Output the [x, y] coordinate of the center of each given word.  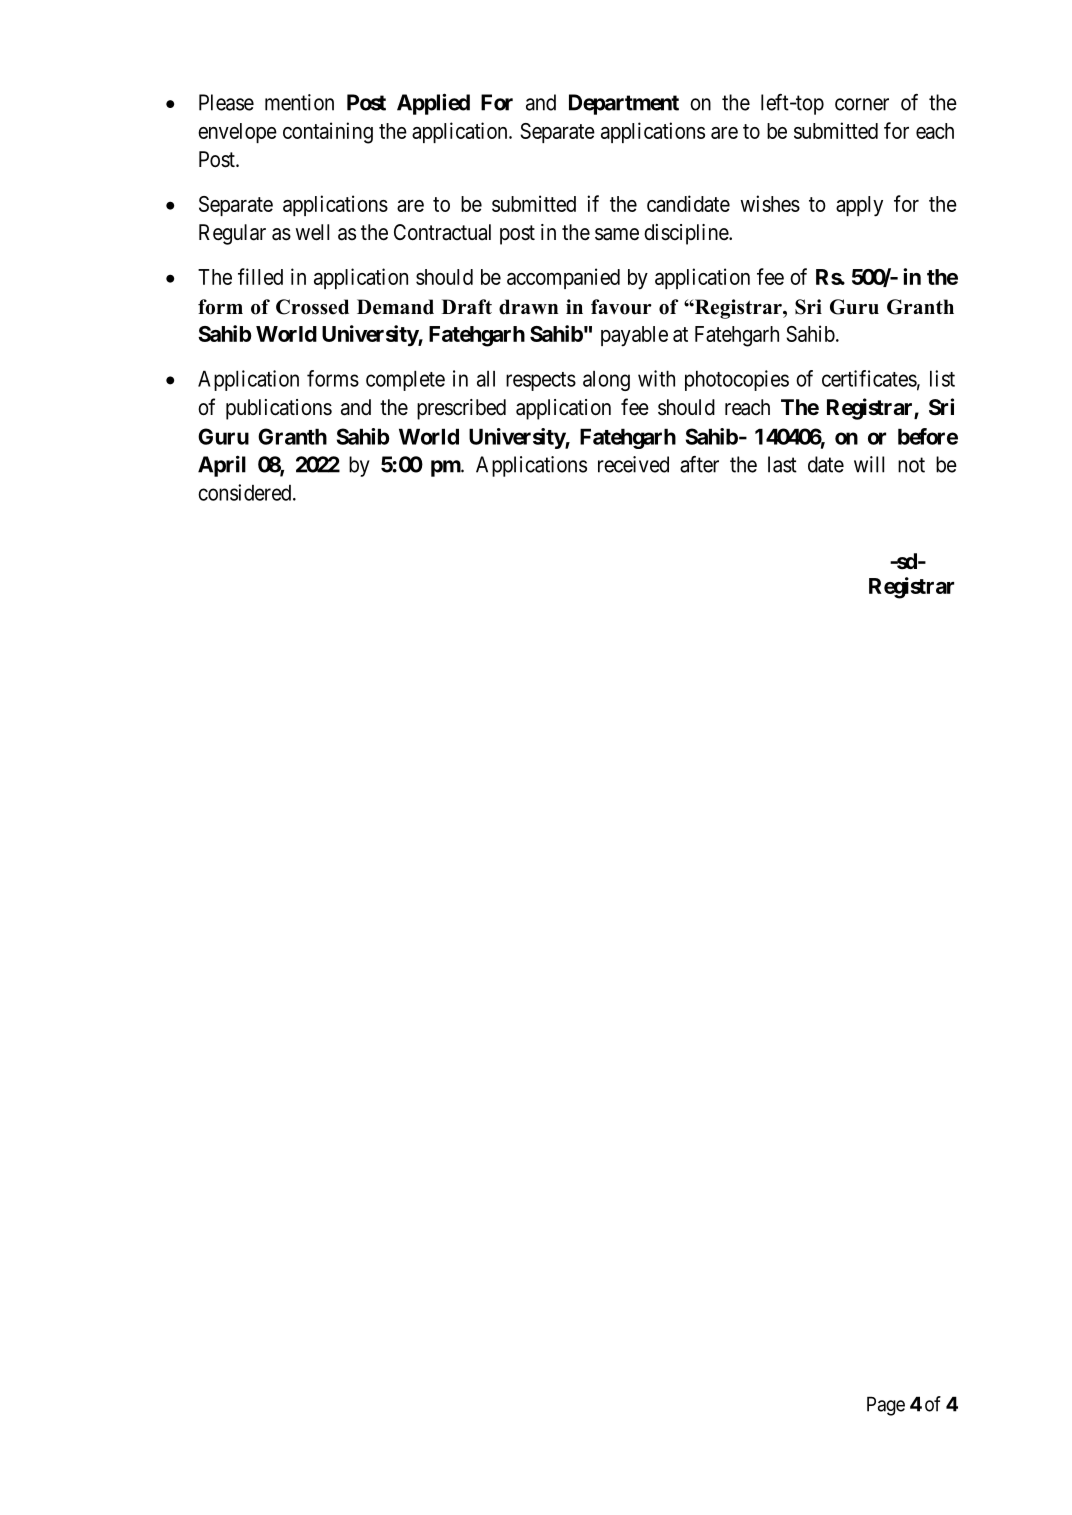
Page [886, 1406]
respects [541, 381]
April [222, 466]
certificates [869, 378]
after [699, 464]
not [911, 465]
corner [862, 104]
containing [328, 133]
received [633, 464]
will [869, 464]
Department [624, 104]
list [942, 378]
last [782, 464]
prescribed [461, 409]
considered [246, 492]
